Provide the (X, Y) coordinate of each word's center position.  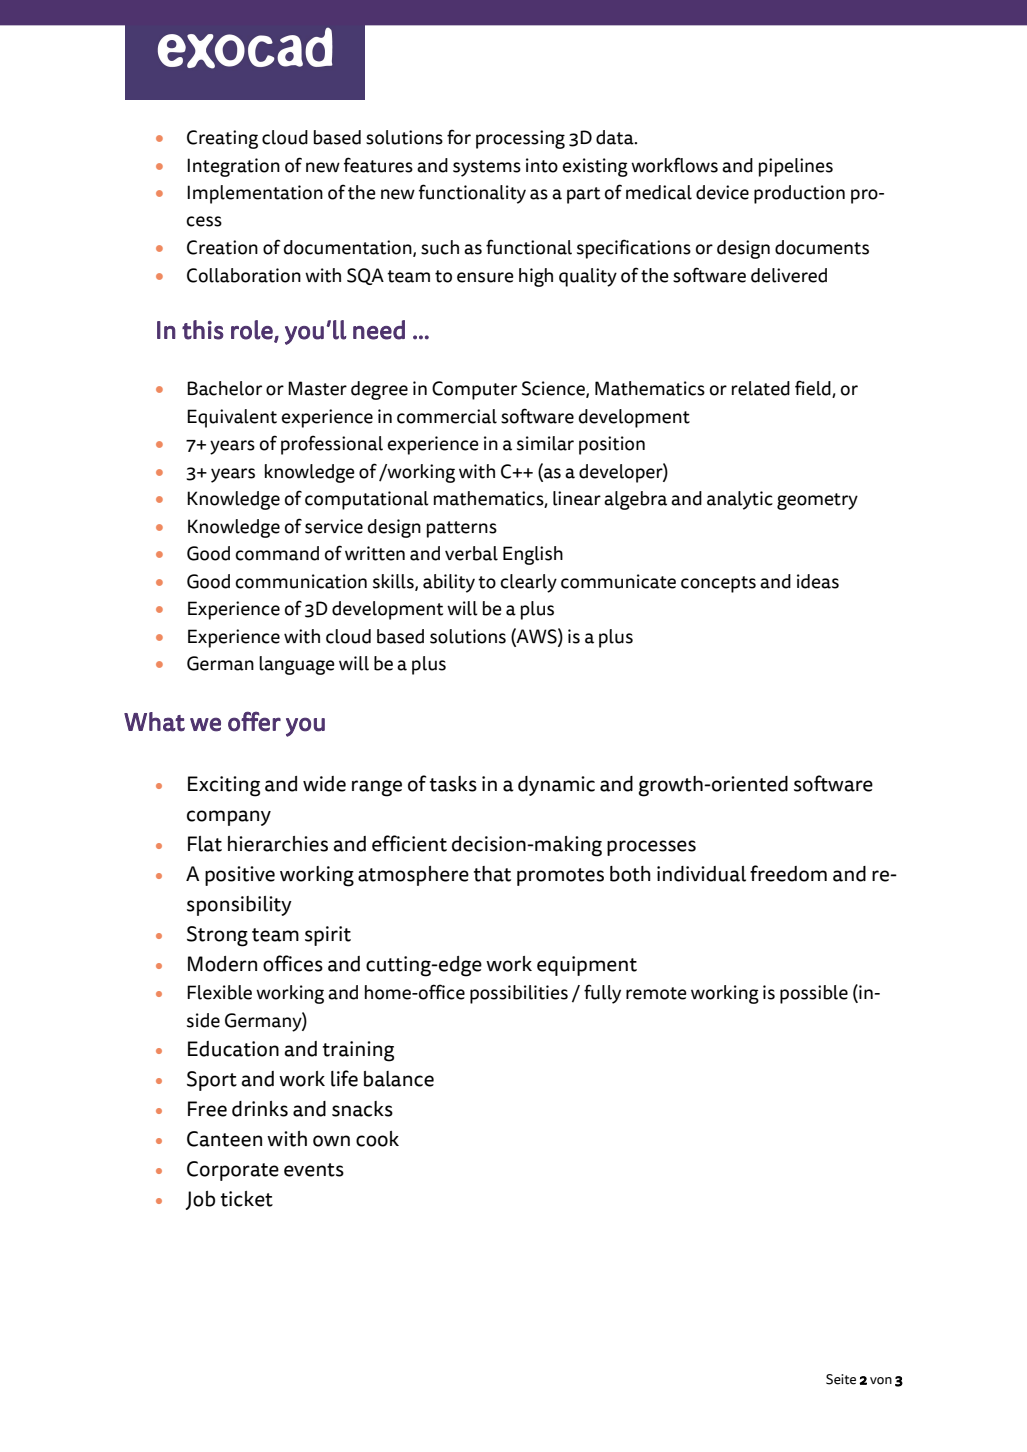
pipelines (796, 167)
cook (377, 1139)
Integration (233, 167)
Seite (841, 1379)
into (542, 165)
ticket (247, 1199)
